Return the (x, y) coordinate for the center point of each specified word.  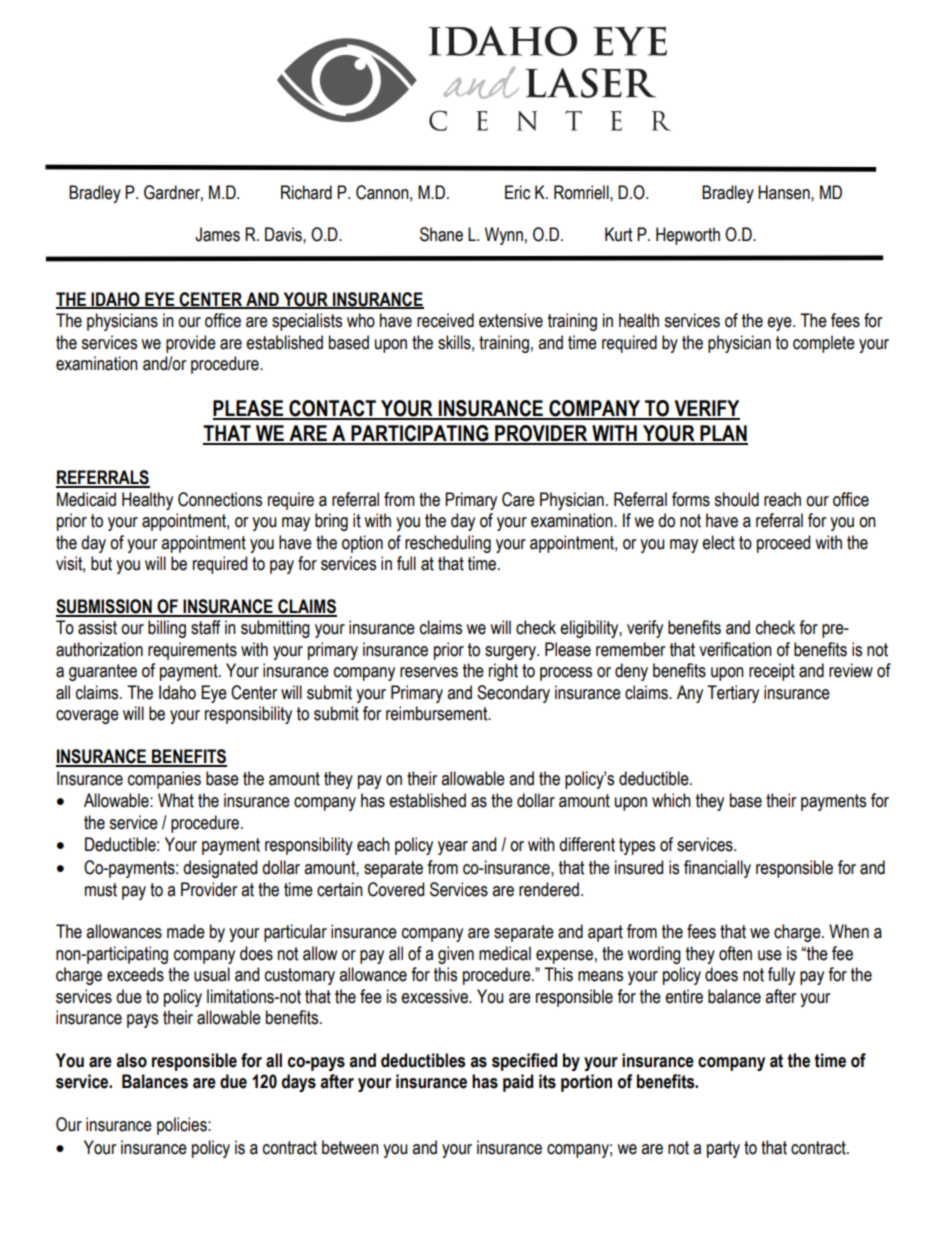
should (736, 499)
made (186, 931)
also (131, 1060)
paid (518, 1083)
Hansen (785, 192)
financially (717, 869)
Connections (220, 499)
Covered (396, 889)
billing (167, 629)
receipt (772, 672)
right (503, 672)
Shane (441, 234)
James (217, 234)
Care (518, 499)
